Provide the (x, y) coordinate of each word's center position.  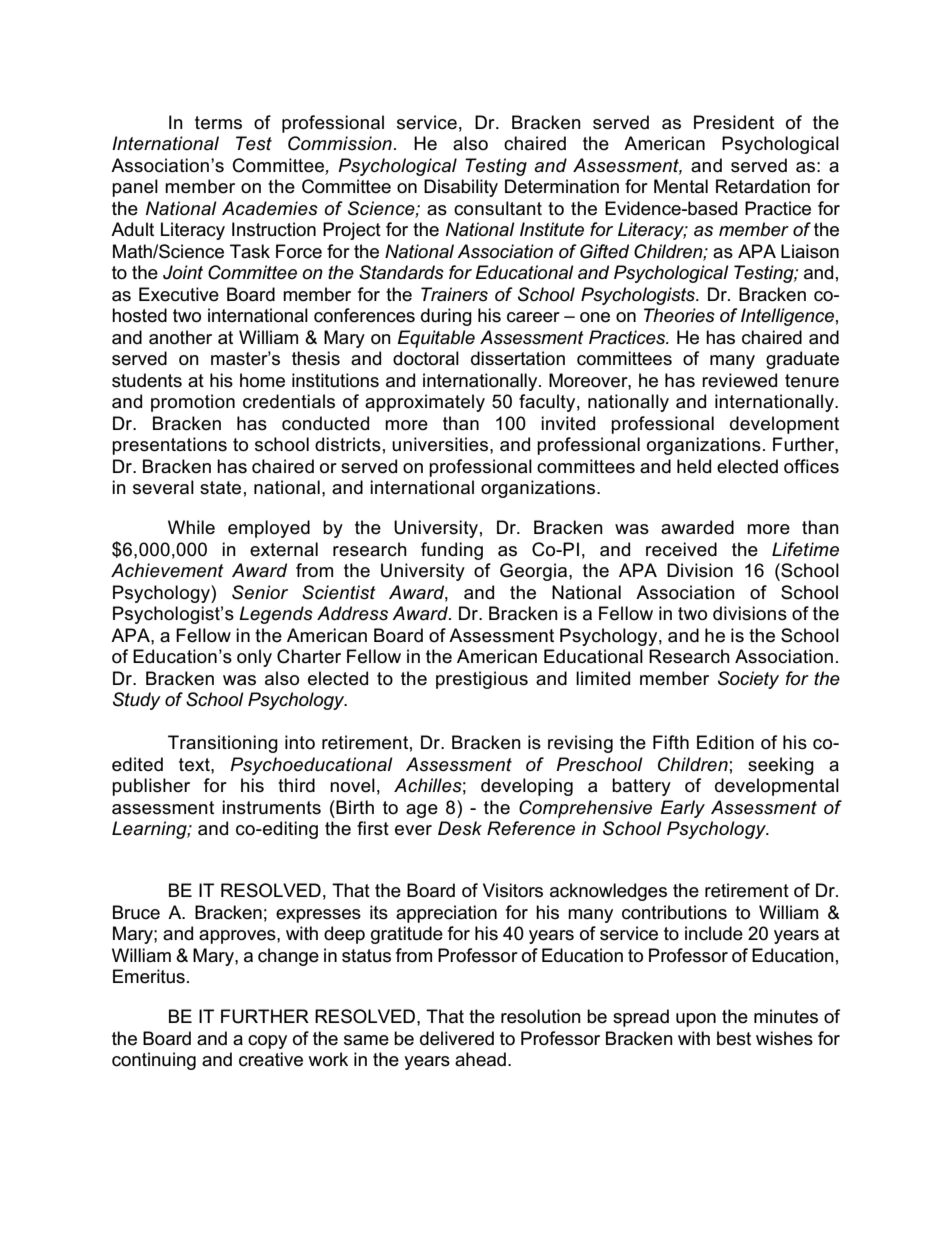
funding (452, 551)
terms (218, 123)
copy (267, 1042)
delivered (457, 1038)
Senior (260, 592)
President (734, 122)
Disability (461, 188)
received (681, 549)
